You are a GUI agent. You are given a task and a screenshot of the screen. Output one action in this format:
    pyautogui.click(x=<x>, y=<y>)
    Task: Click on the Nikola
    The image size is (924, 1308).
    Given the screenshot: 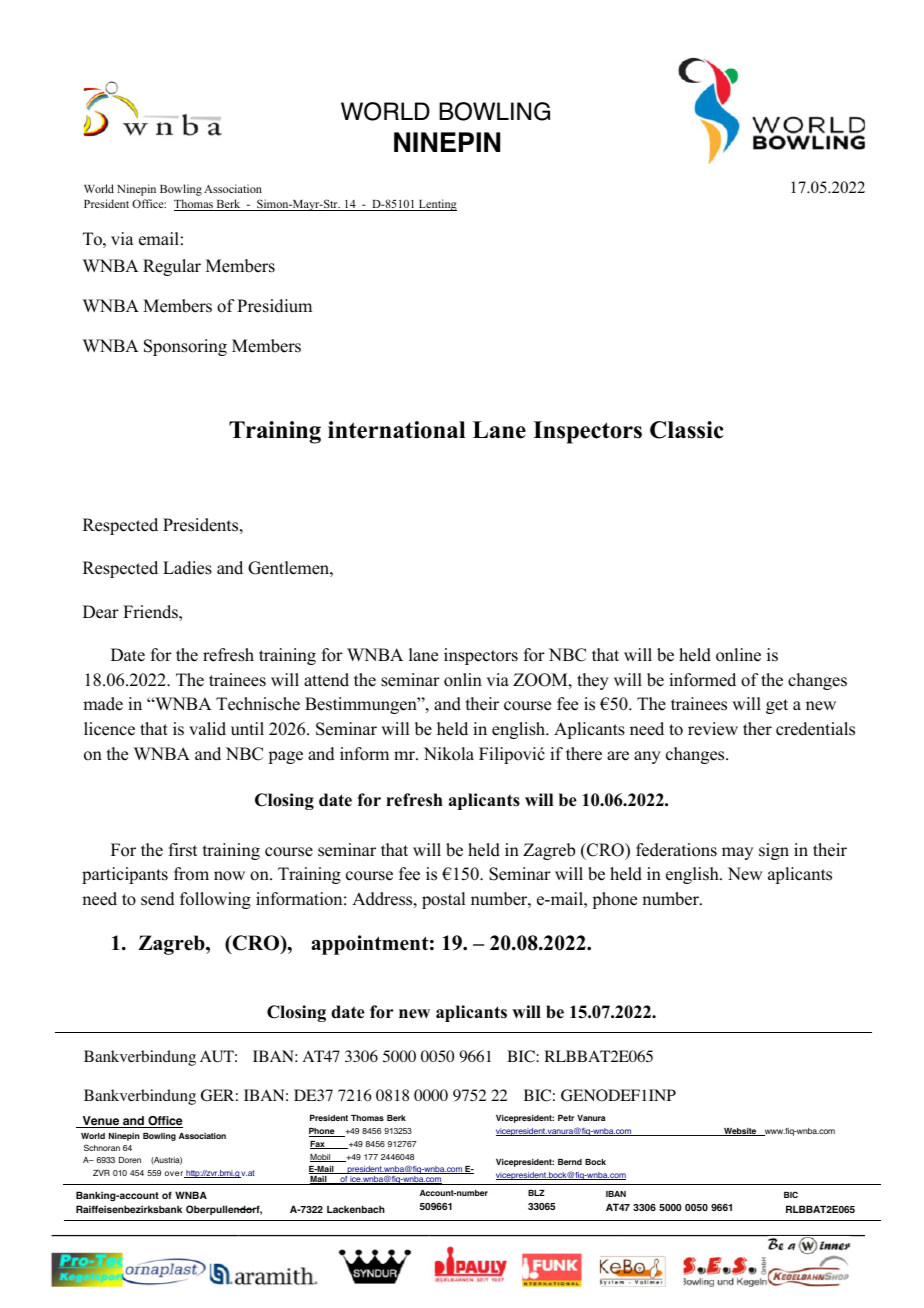 What is the action you would take?
    pyautogui.click(x=449, y=754)
